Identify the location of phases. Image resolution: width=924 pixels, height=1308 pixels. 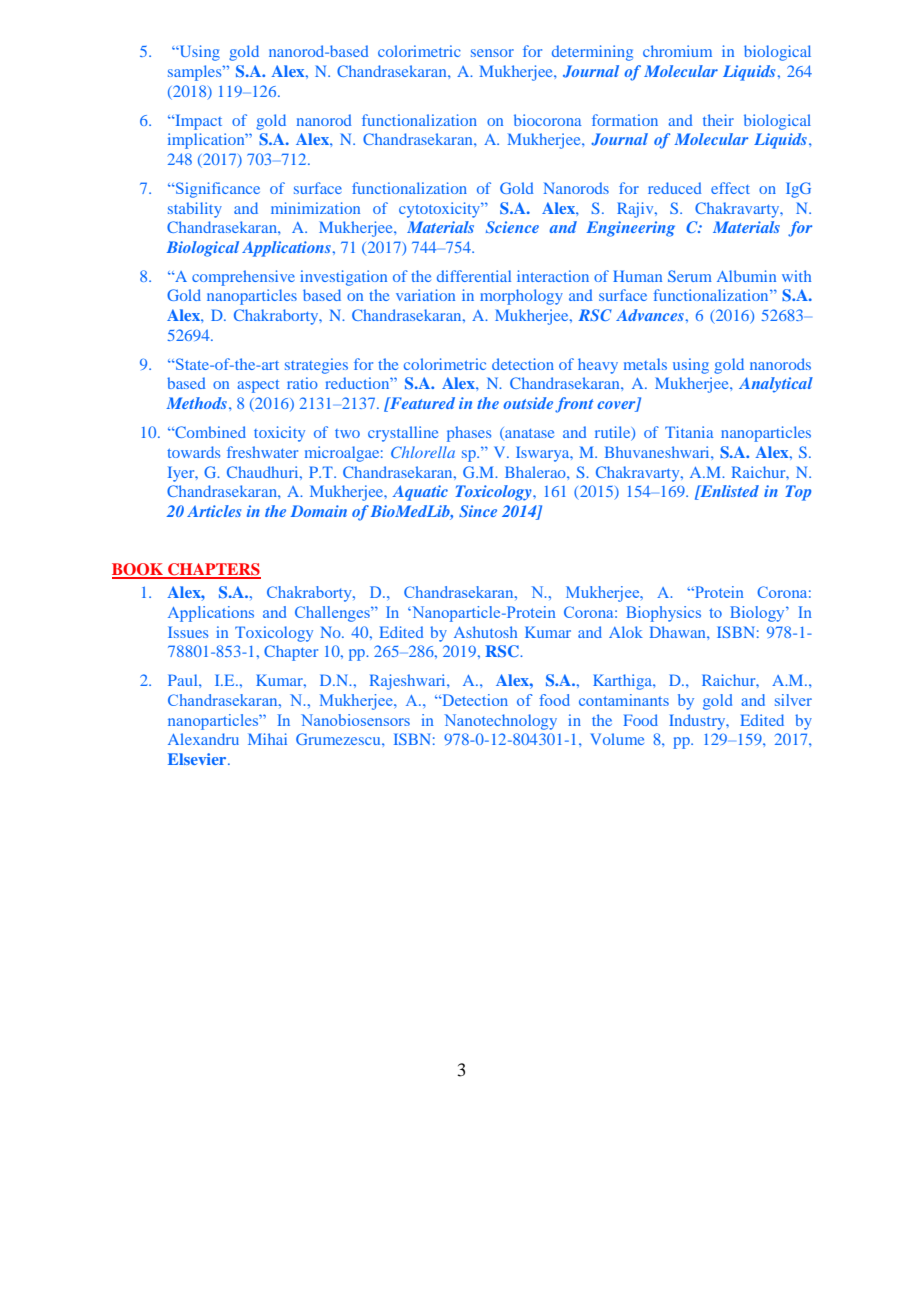
(469, 434).
